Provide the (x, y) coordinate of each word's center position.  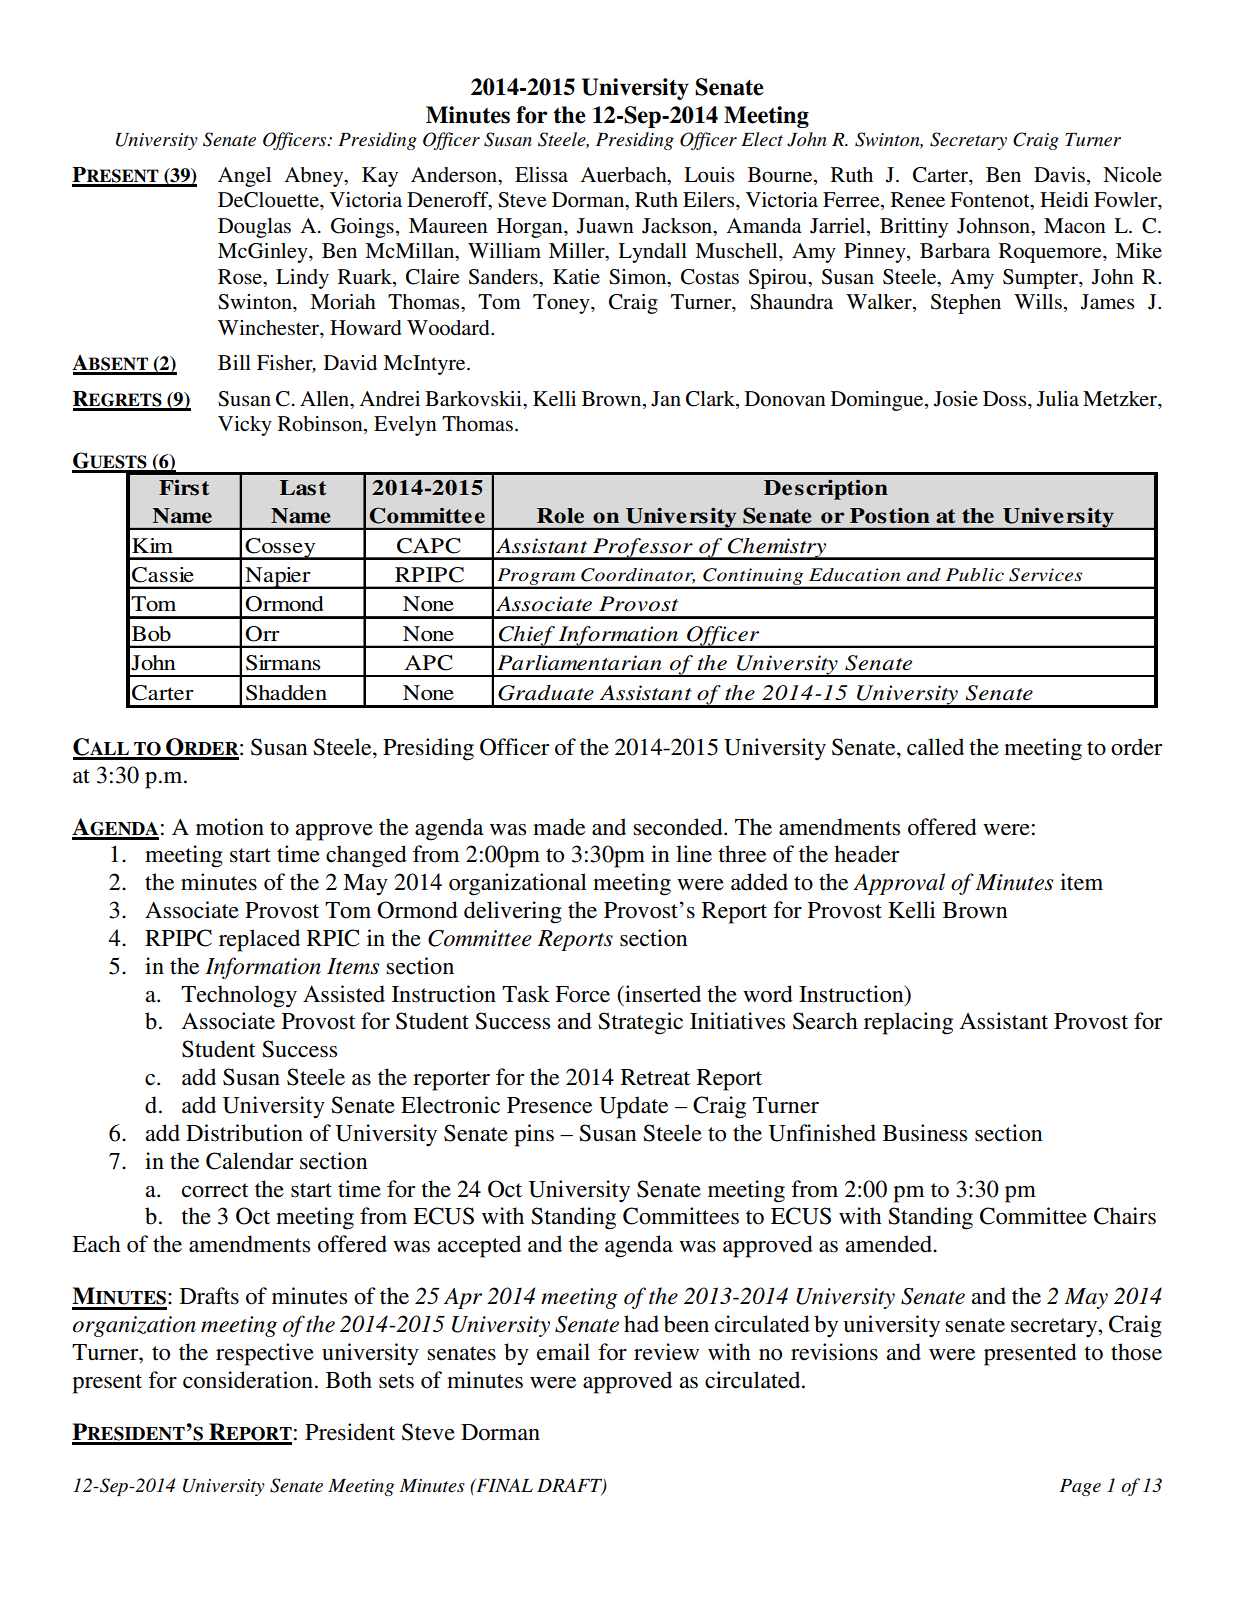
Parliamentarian (579, 663)
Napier (278, 578)
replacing (908, 1023)
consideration (248, 1380)
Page (1080, 1487)
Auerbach (625, 176)
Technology (239, 996)
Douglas (254, 228)
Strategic (640, 1023)
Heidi (1064, 200)
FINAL (503, 1485)
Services (1045, 575)
